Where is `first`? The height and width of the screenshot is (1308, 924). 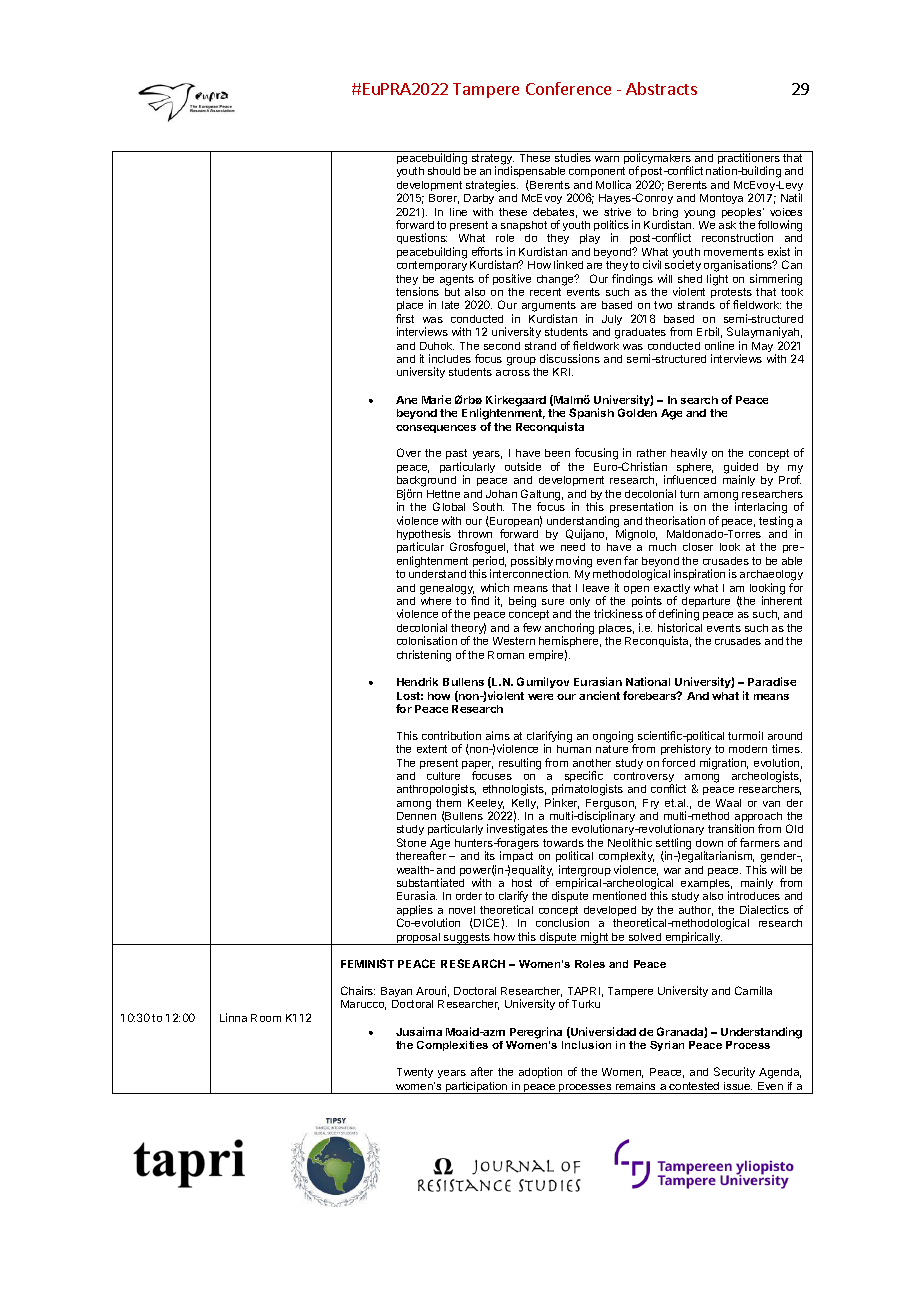
first is located at coordinates (405, 318).
